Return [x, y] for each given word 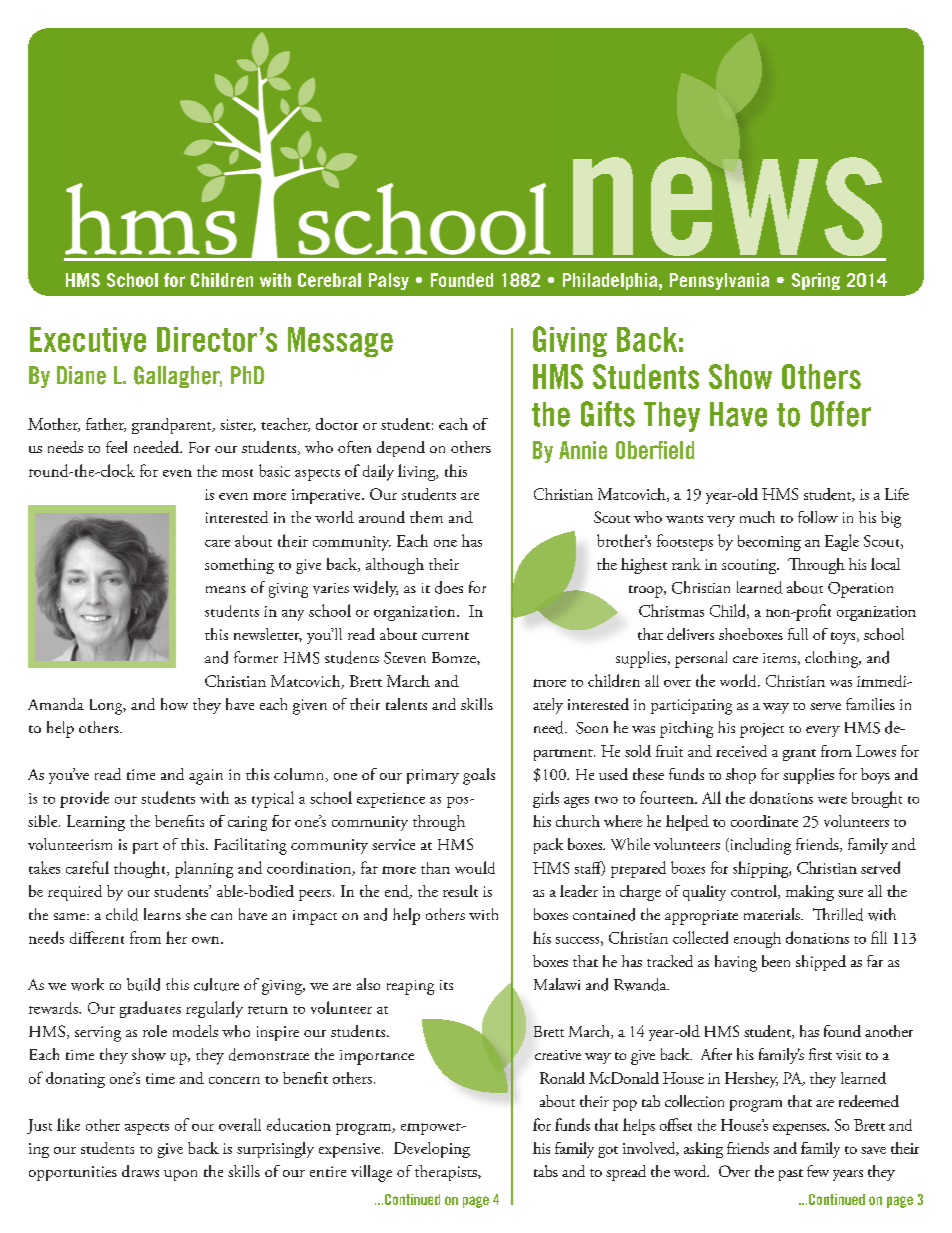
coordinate [764, 821]
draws [140, 1171]
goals [479, 776]
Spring [816, 281]
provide [84, 799]
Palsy [389, 281]
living [418, 472]
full [798, 634]
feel [116, 447]
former [256, 657]
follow [818, 517]
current [445, 636]
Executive [88, 339]
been [776, 961]
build [143, 984]
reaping [410, 987]
